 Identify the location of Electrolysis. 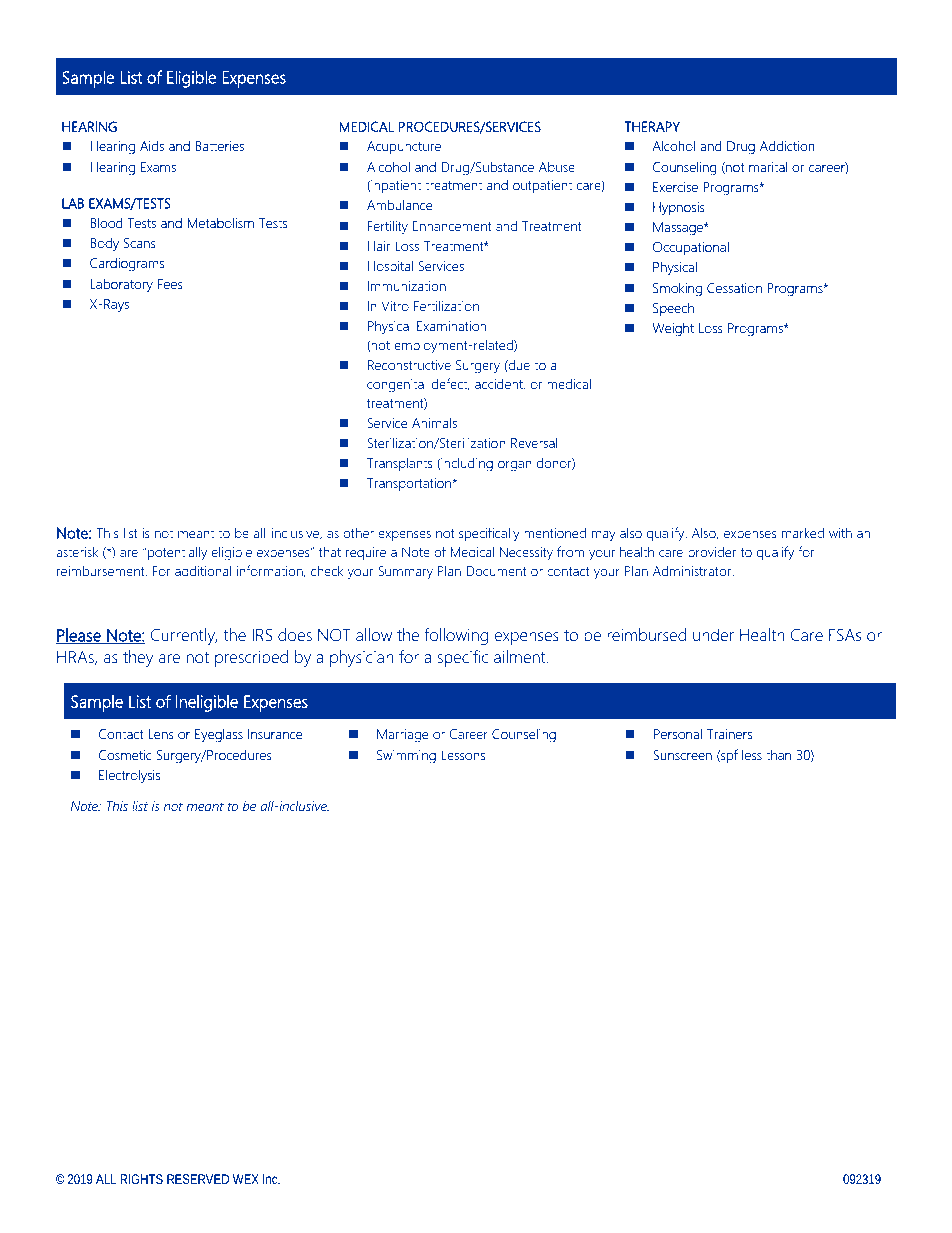
(129, 776).
